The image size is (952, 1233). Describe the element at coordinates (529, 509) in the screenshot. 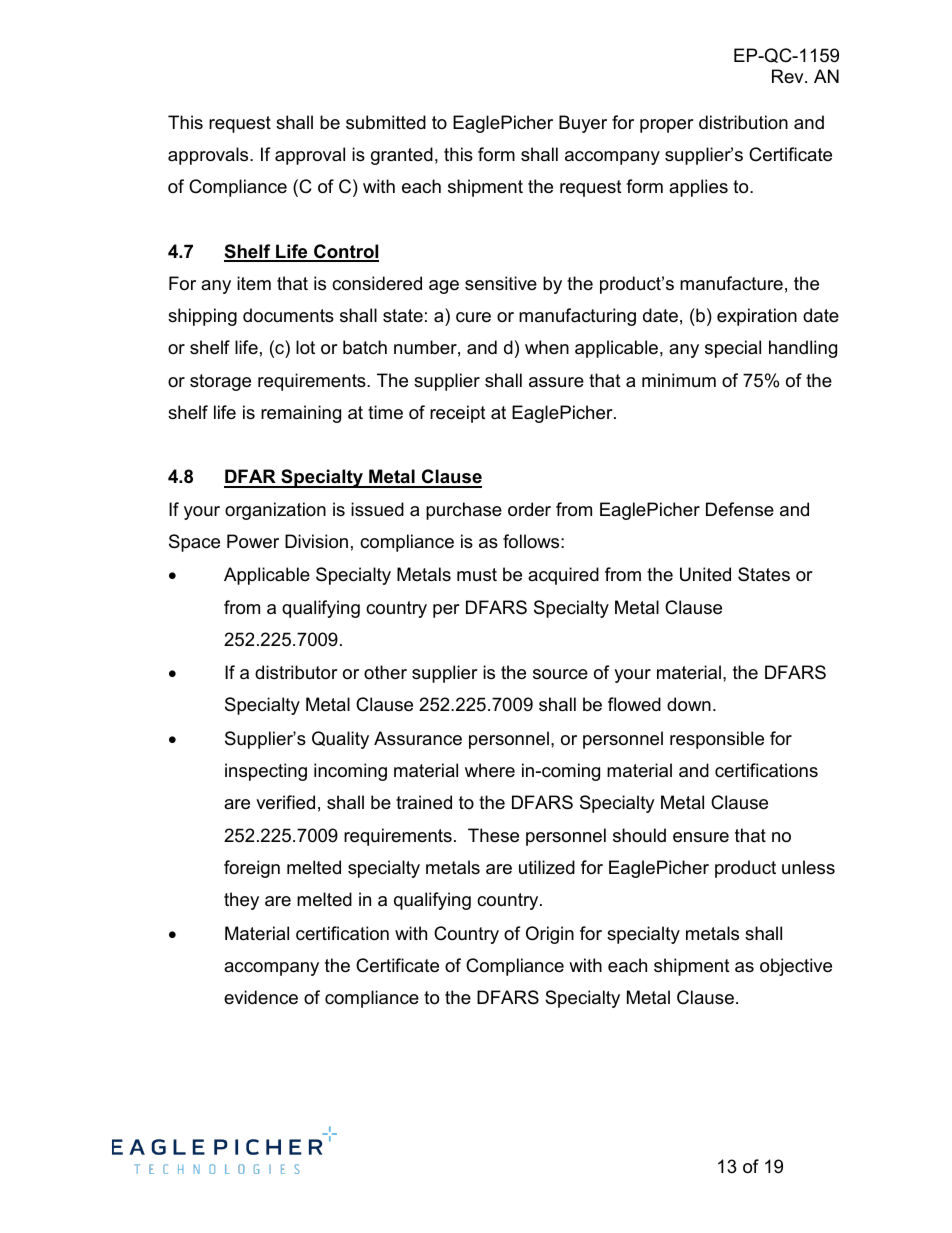

I see `order` at that location.
